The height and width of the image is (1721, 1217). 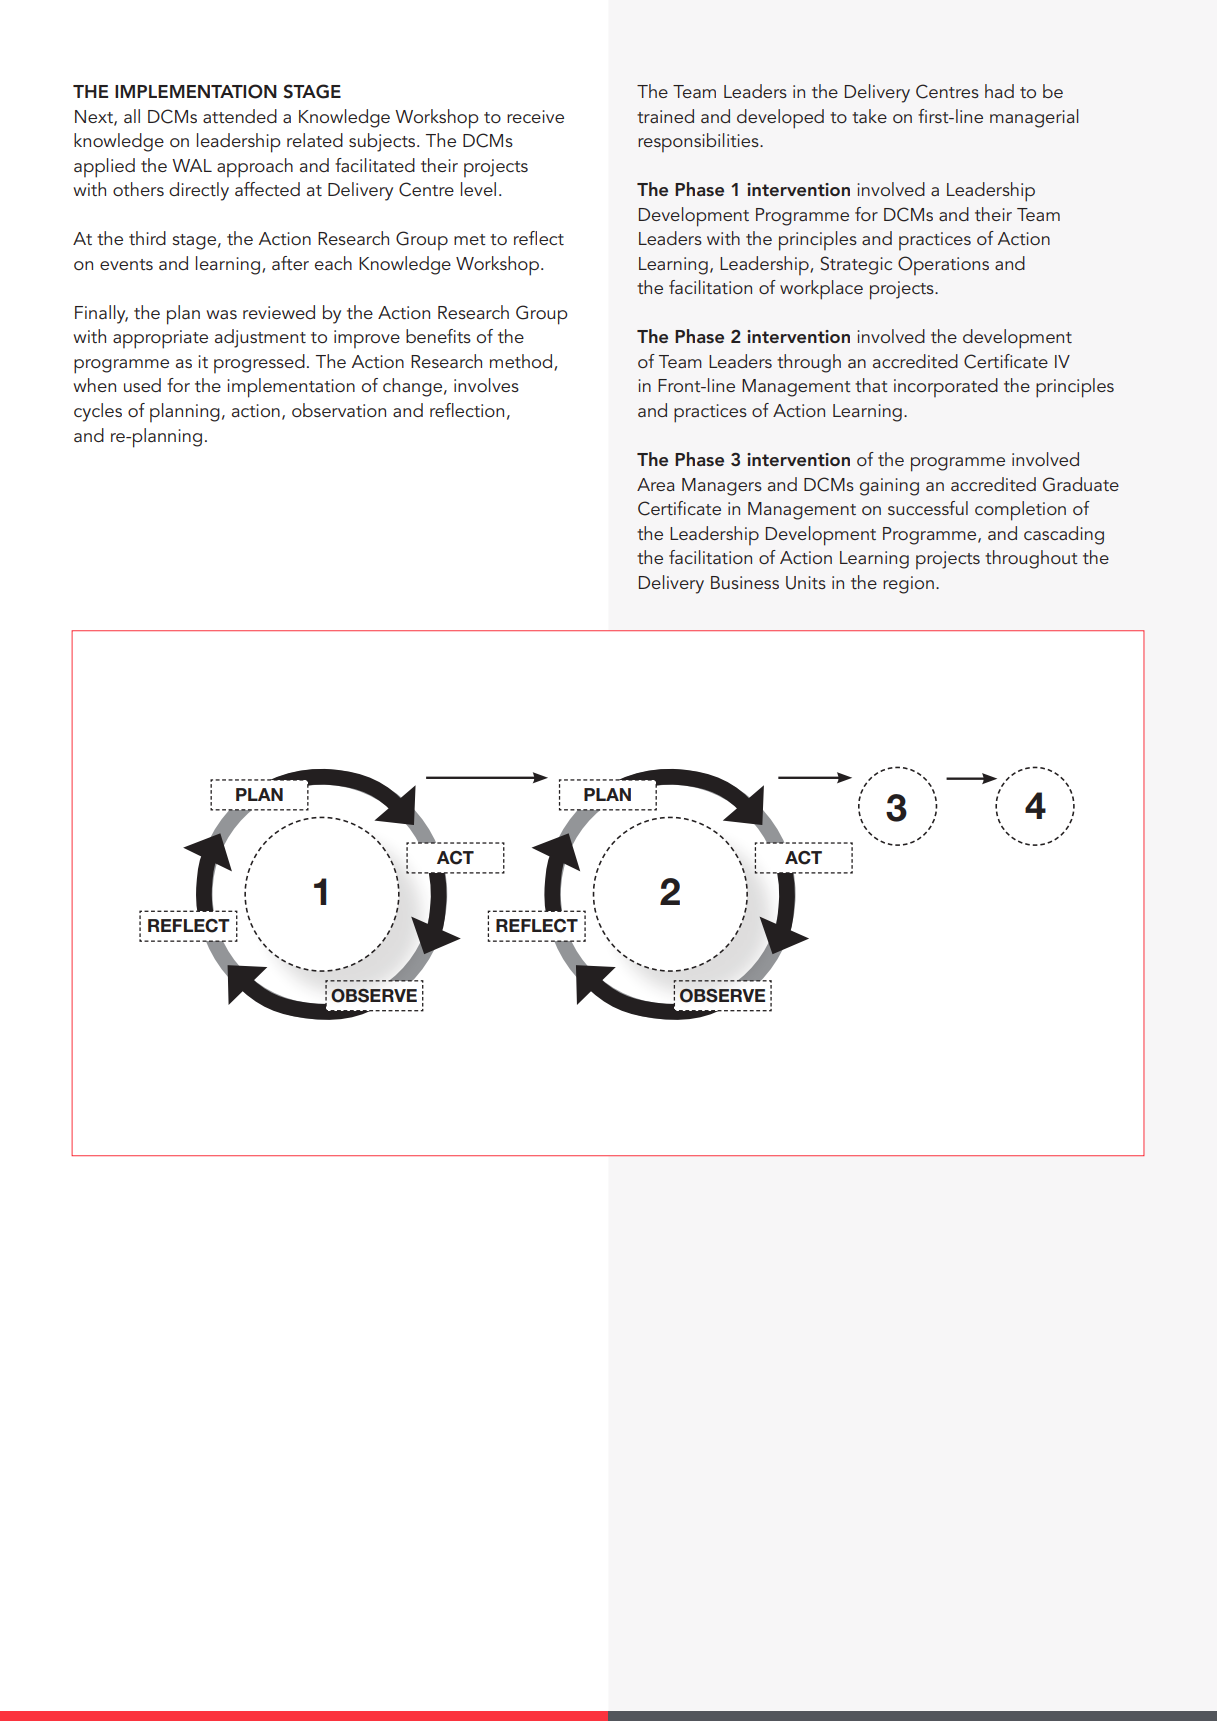 I want to click on Business, so click(x=745, y=582).
